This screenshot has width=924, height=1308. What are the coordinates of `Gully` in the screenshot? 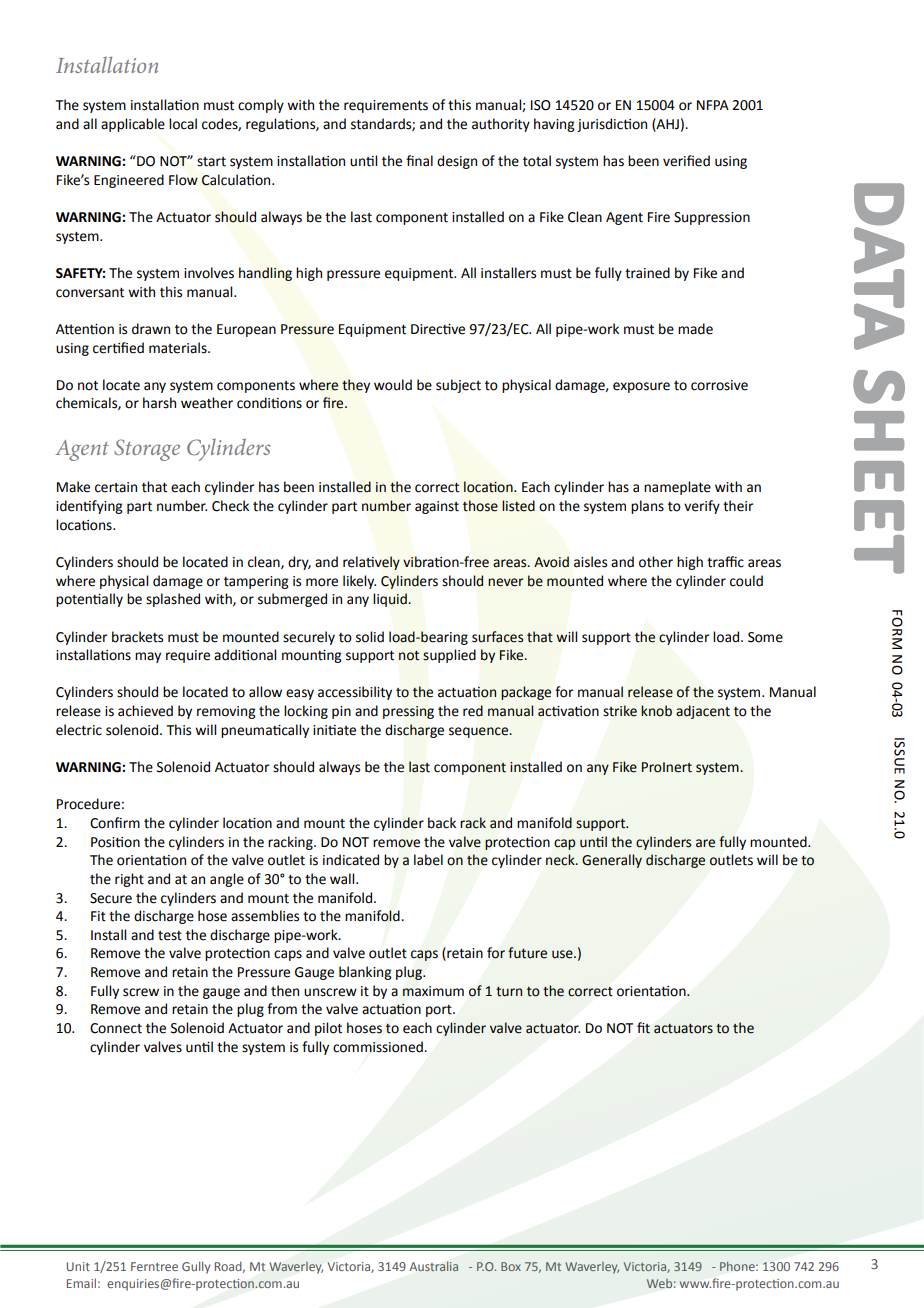 It's located at (196, 1267).
